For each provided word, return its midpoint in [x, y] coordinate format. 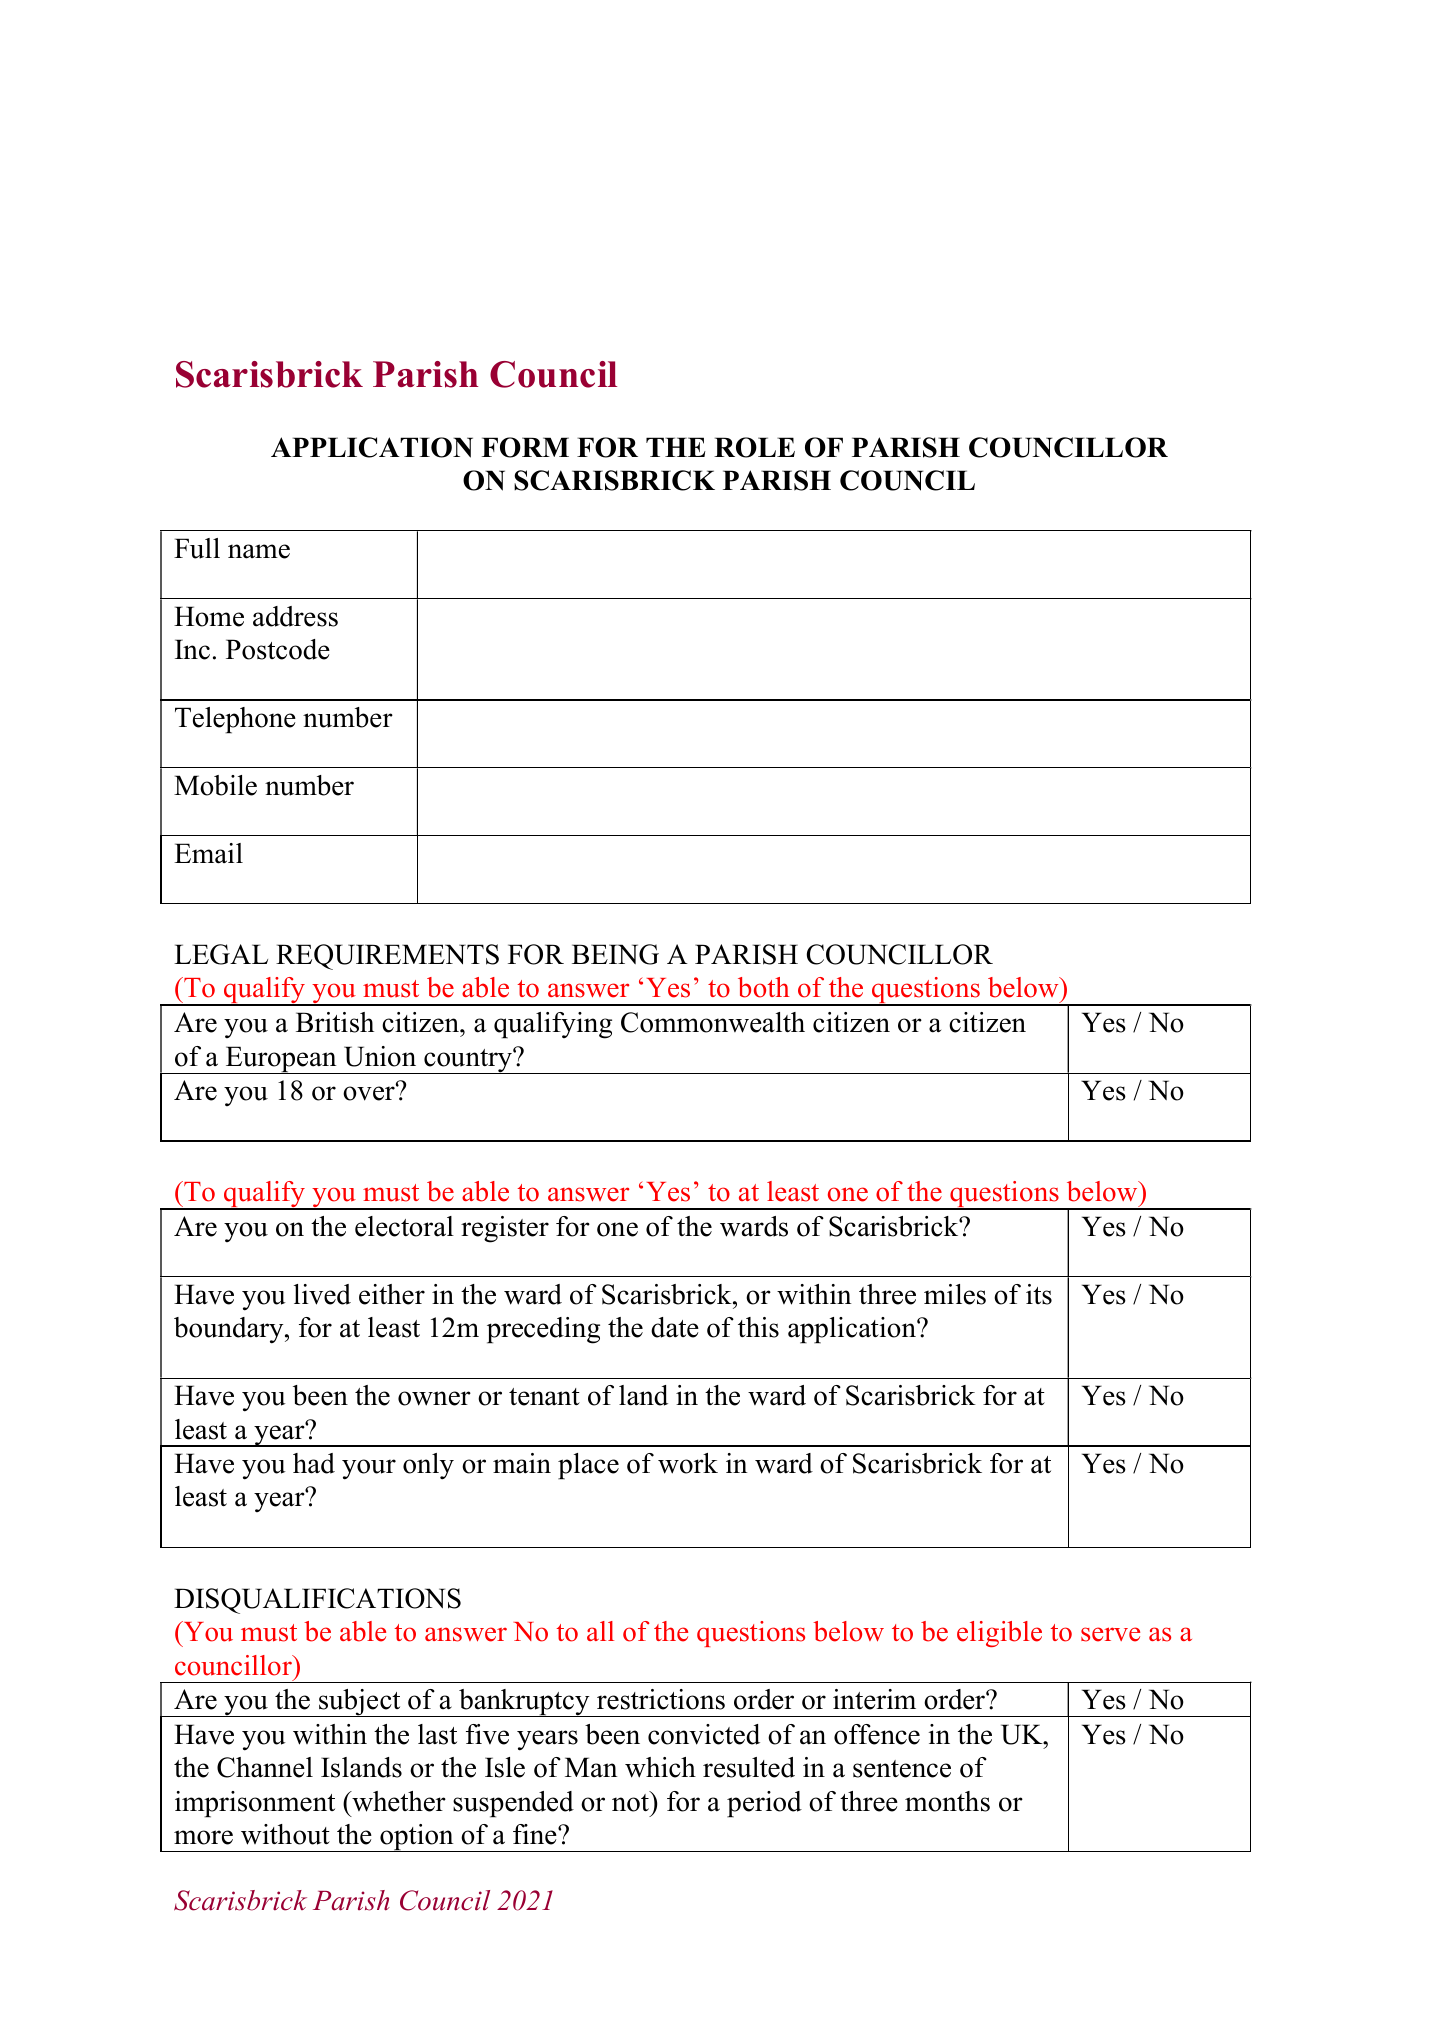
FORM [525, 447]
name [259, 551]
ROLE [754, 447]
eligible [999, 1634]
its [1039, 1294]
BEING [615, 954]
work [688, 1463]
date [675, 1327]
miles [955, 1294]
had [314, 1463]
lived [322, 1294]
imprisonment [255, 1804]
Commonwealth [713, 1022]
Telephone [235, 720]
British [335, 1022]
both [764, 987]
